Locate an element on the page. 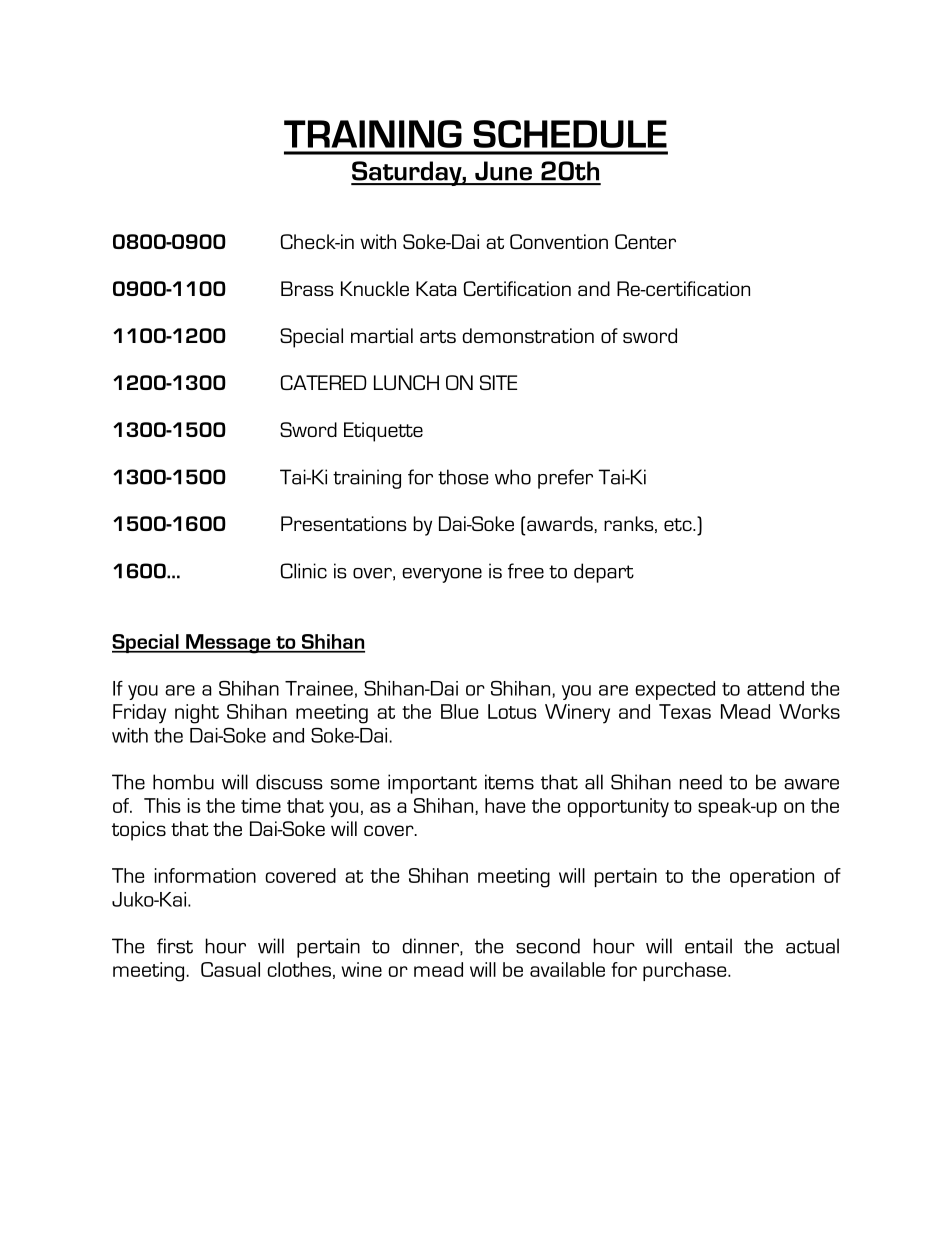  Blue is located at coordinates (459, 711).
